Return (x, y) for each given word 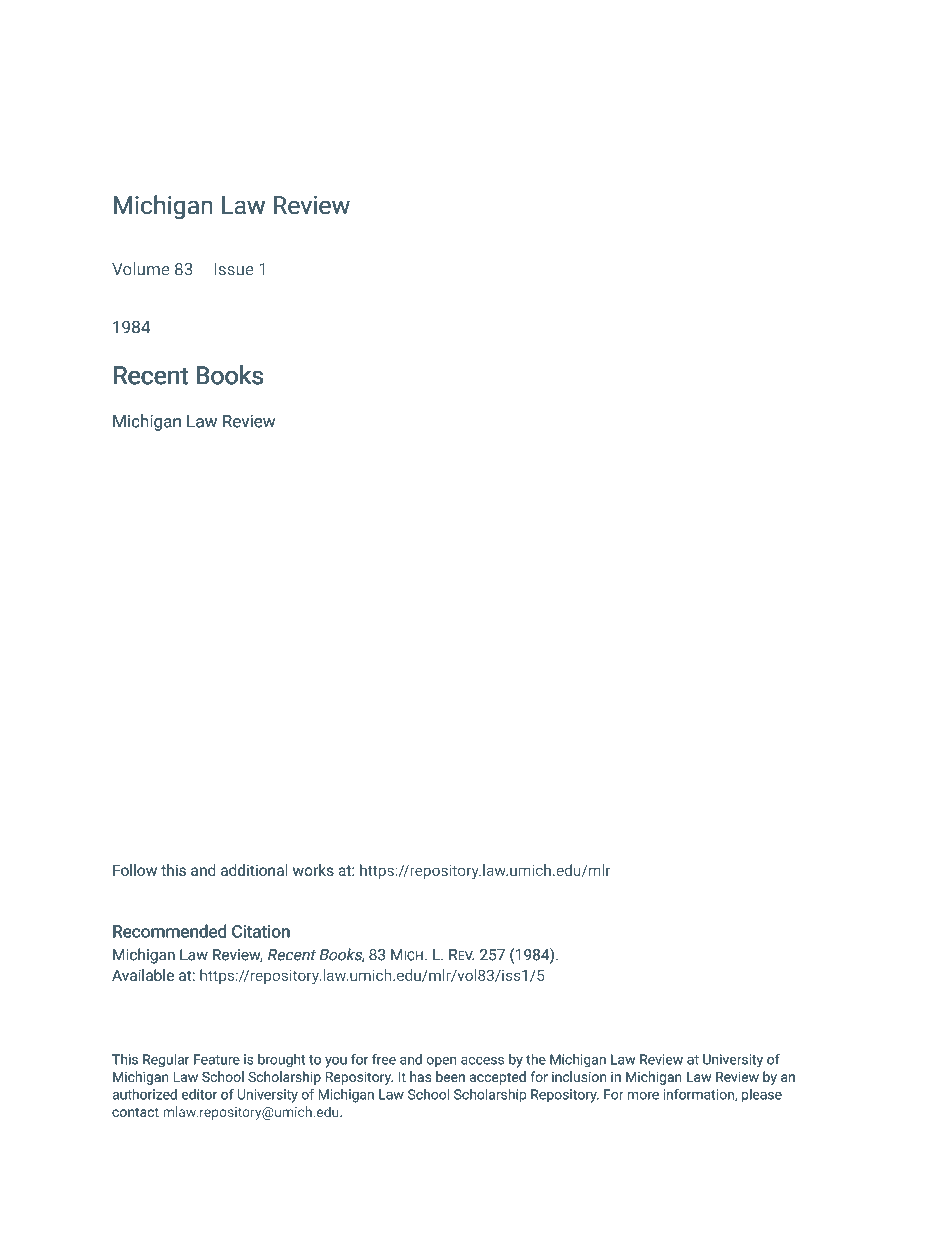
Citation (261, 931)
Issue (234, 269)
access (482, 1061)
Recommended (169, 931)
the (536, 1059)
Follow (135, 870)
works (313, 870)
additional (254, 870)
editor (199, 1094)
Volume (140, 269)
